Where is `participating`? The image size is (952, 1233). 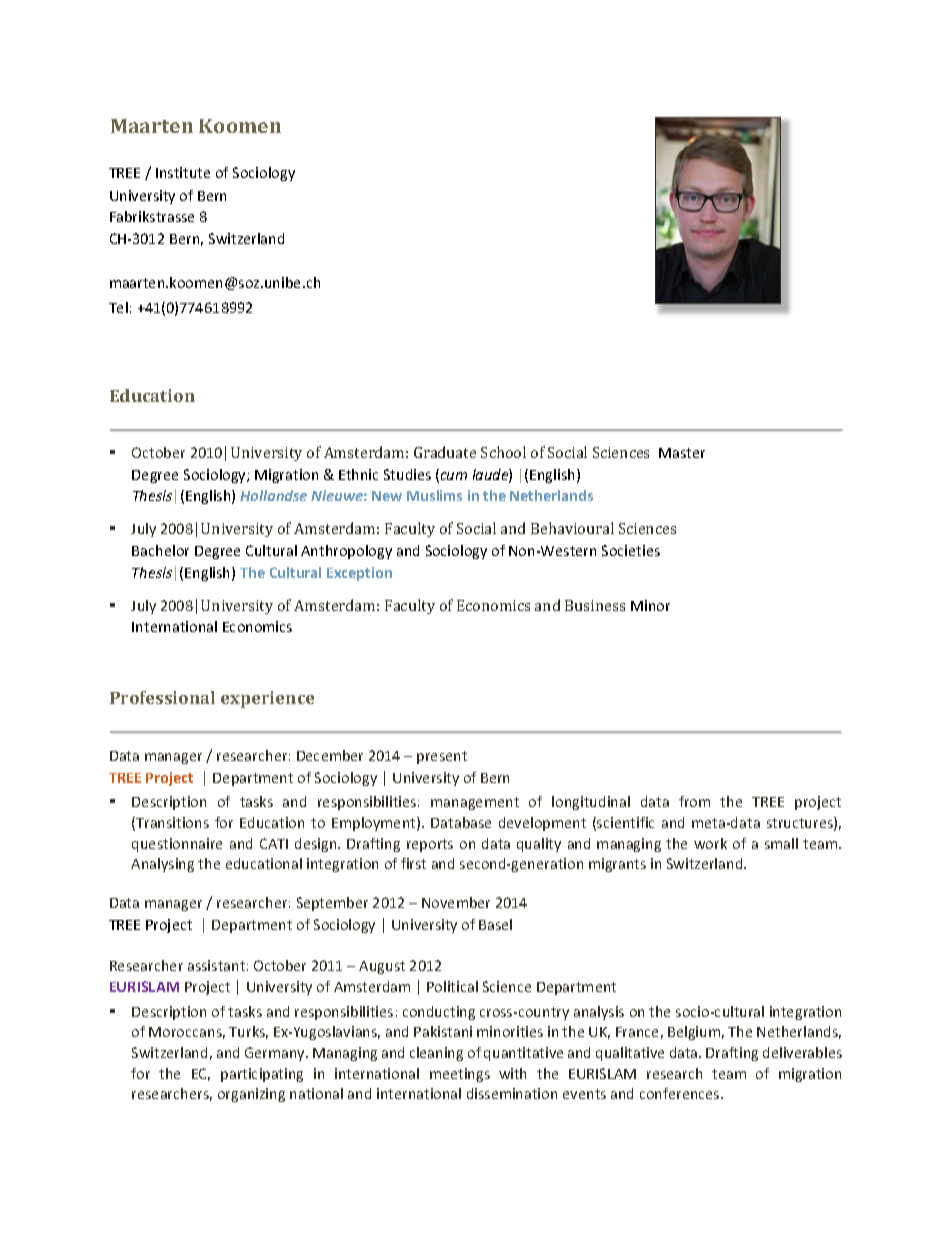 participating is located at coordinates (262, 1075).
